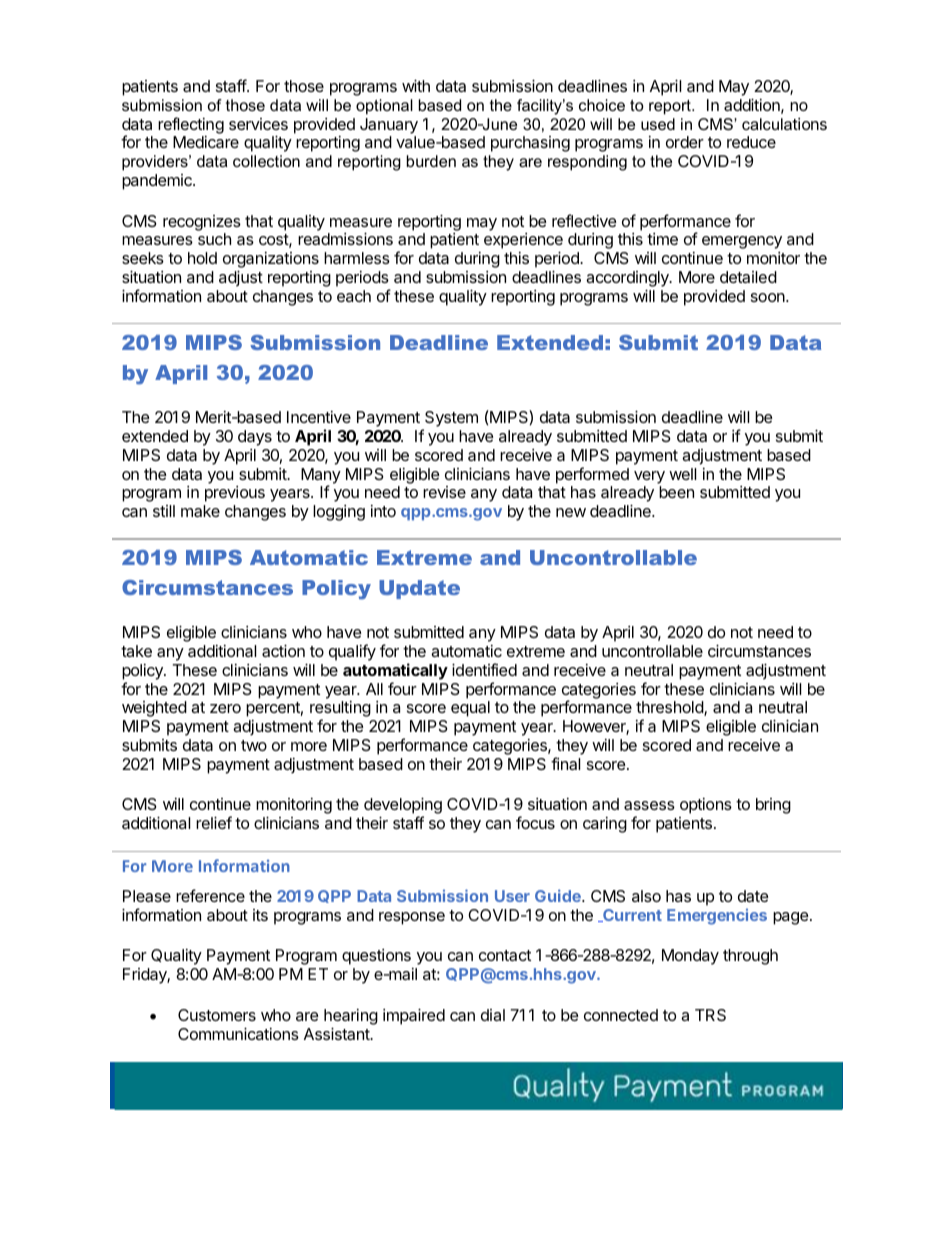  I want to click on Customers, so click(217, 1015).
